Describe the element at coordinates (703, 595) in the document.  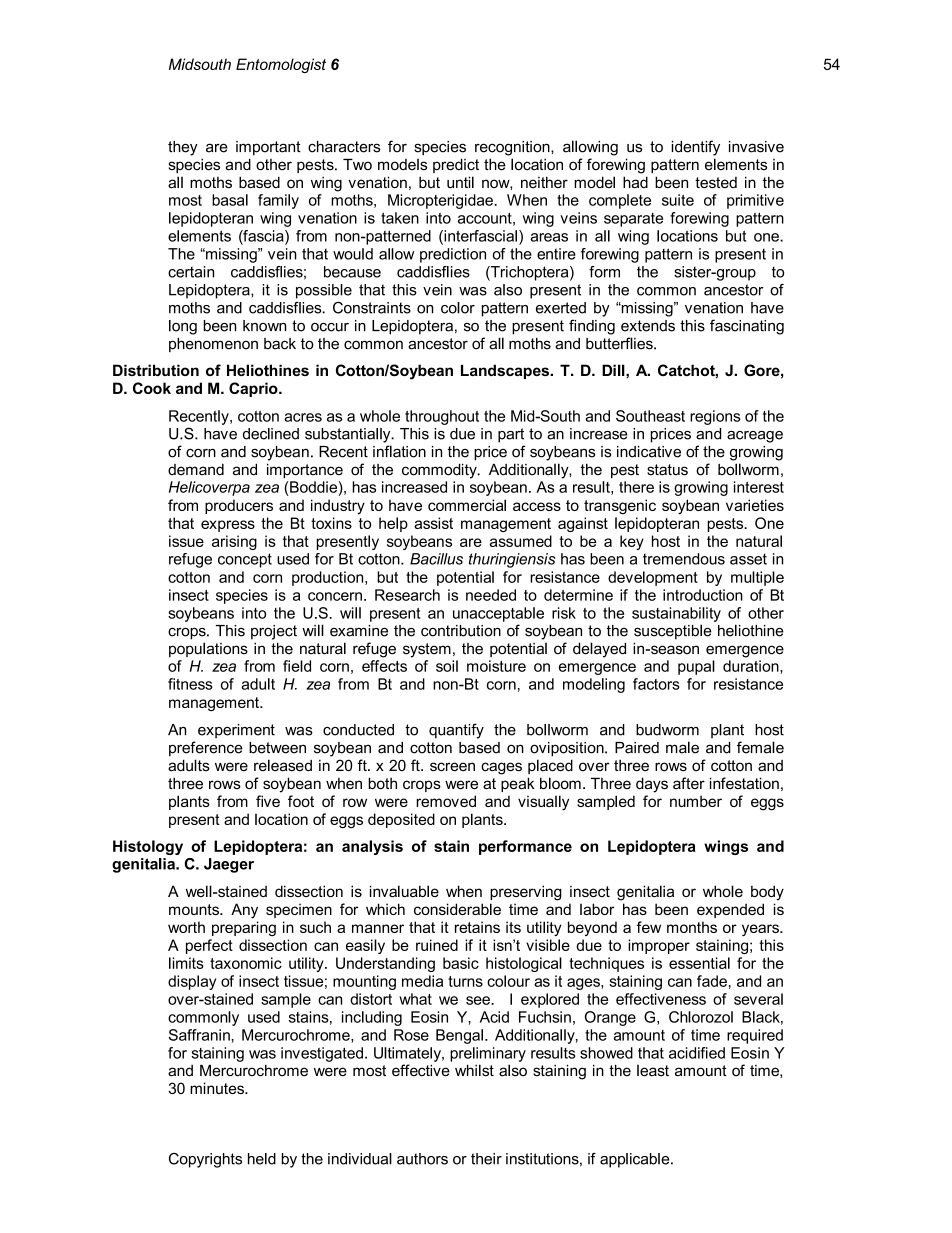
I see `introduction` at that location.
